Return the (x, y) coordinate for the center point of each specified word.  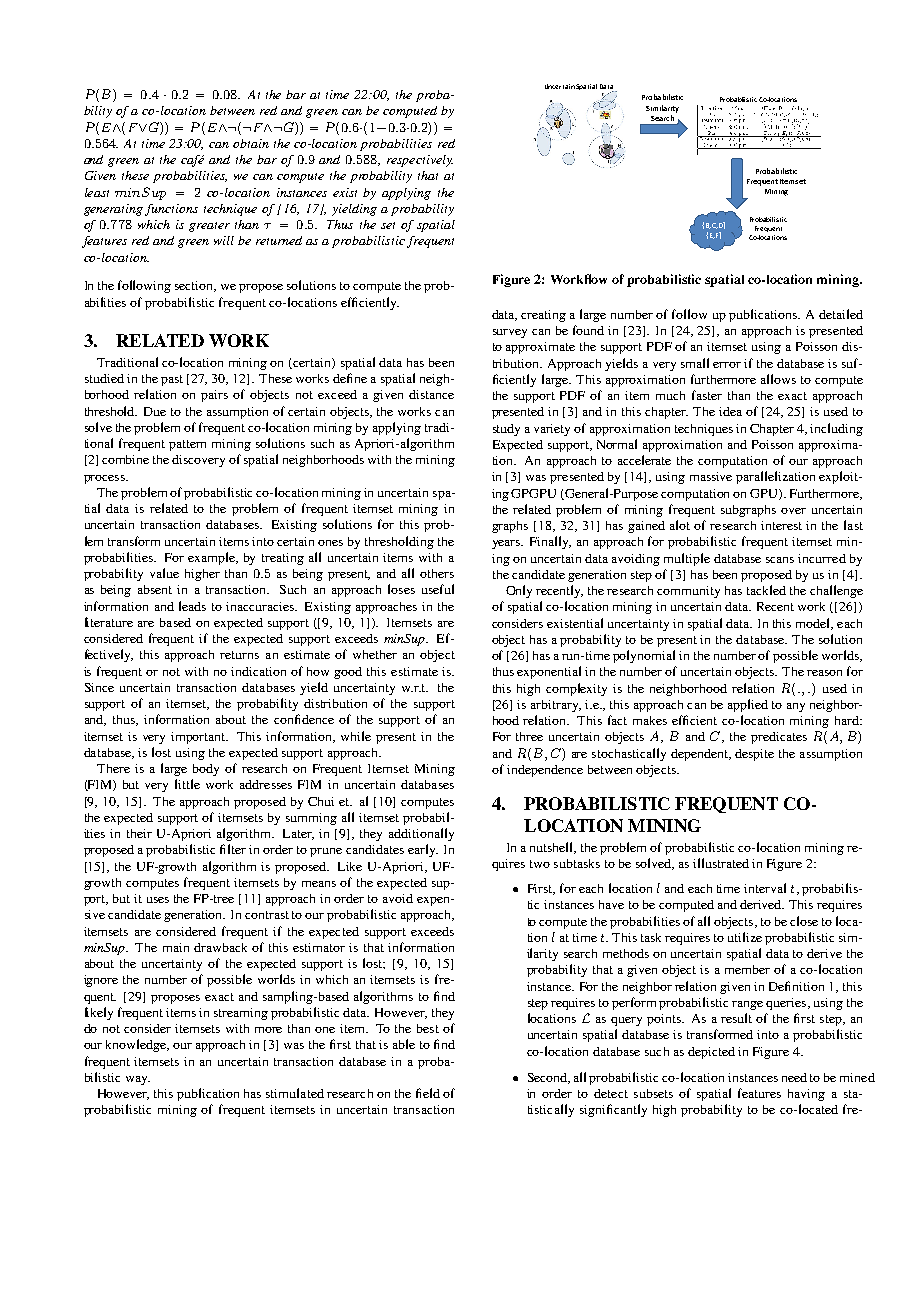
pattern (187, 445)
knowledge (137, 1045)
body (206, 770)
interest (781, 525)
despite (754, 755)
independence (545, 771)
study (506, 430)
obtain (251, 143)
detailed (841, 314)
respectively (420, 161)
